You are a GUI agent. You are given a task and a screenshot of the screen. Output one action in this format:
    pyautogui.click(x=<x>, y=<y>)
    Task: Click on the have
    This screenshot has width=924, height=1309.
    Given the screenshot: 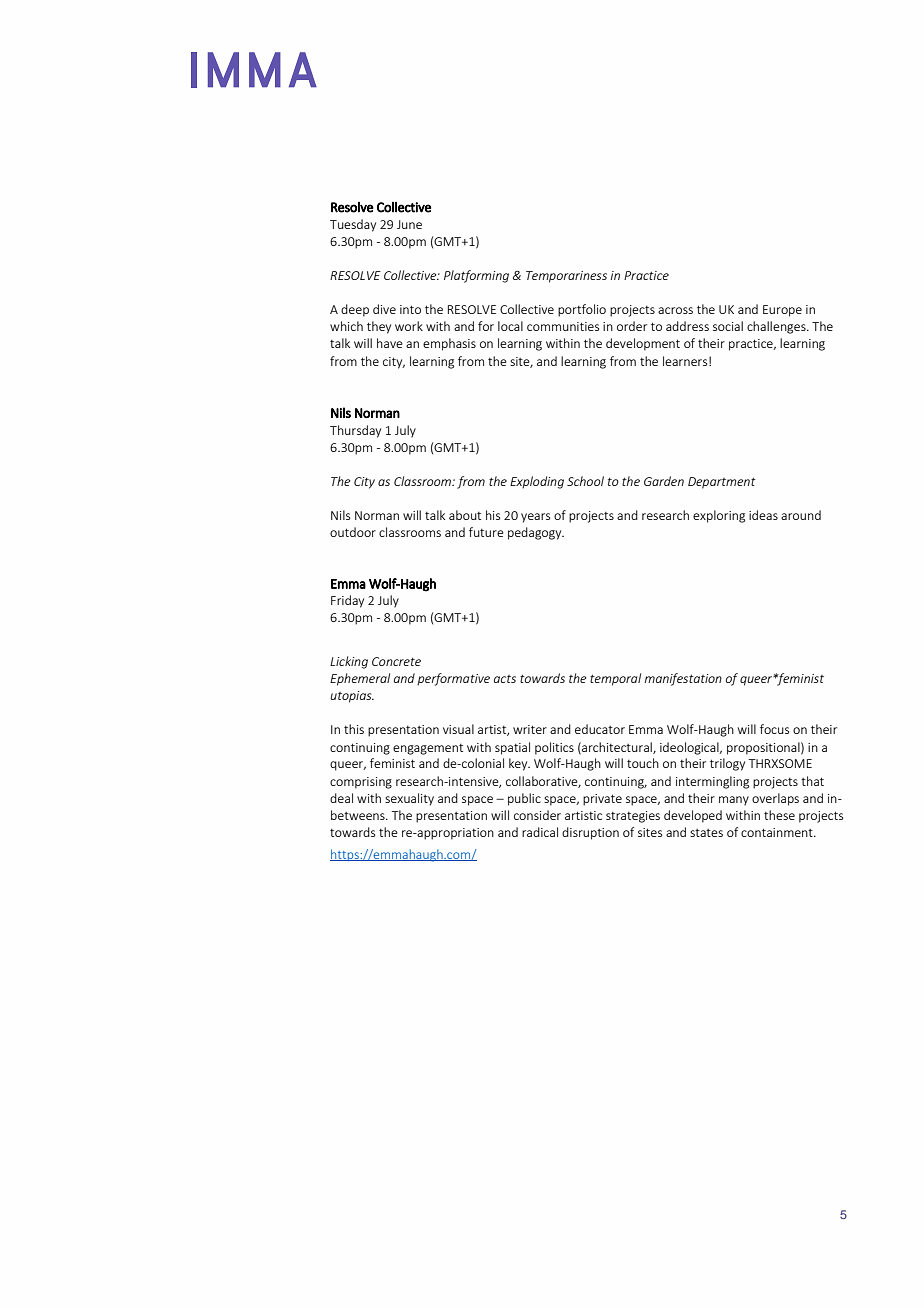 What is the action you would take?
    pyautogui.click(x=390, y=343)
